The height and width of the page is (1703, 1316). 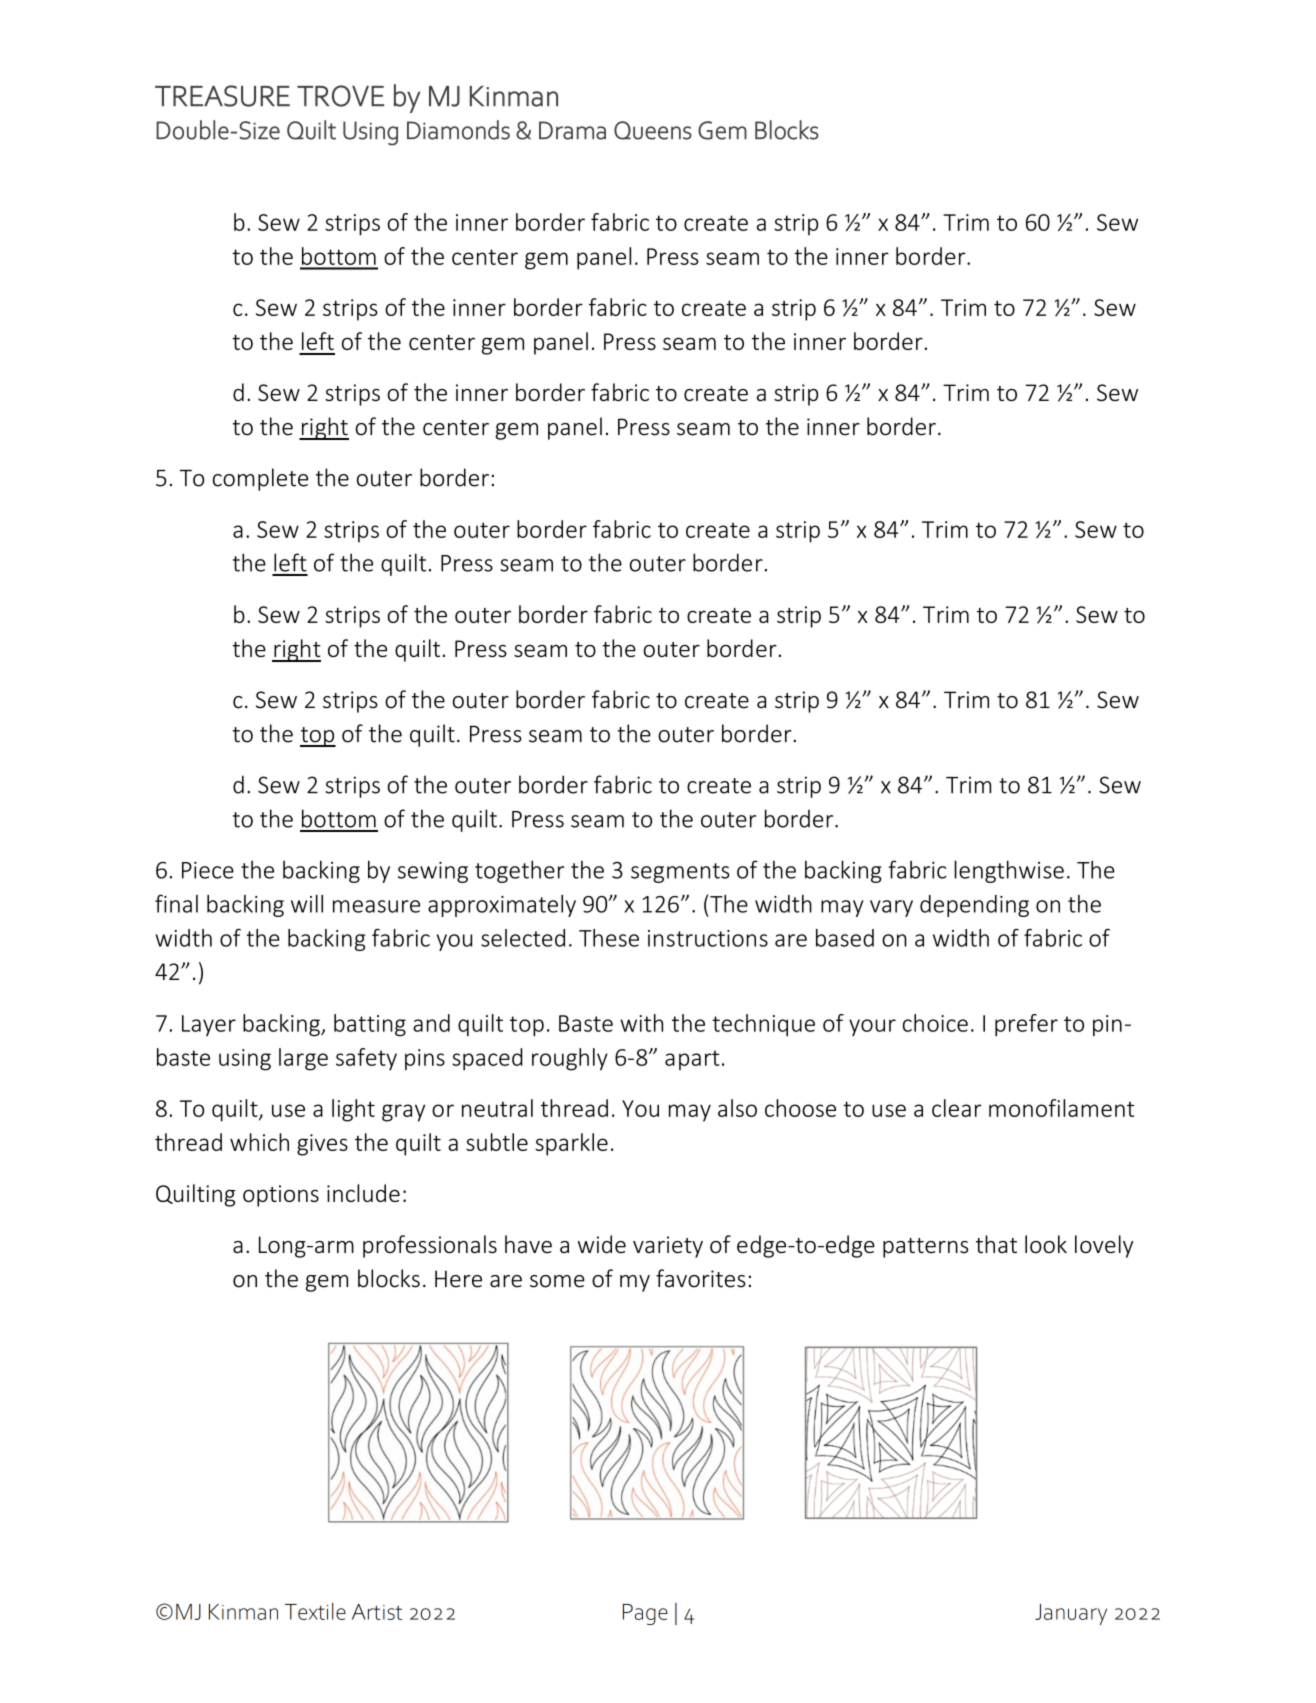 I want to click on complete, so click(x=260, y=479).
